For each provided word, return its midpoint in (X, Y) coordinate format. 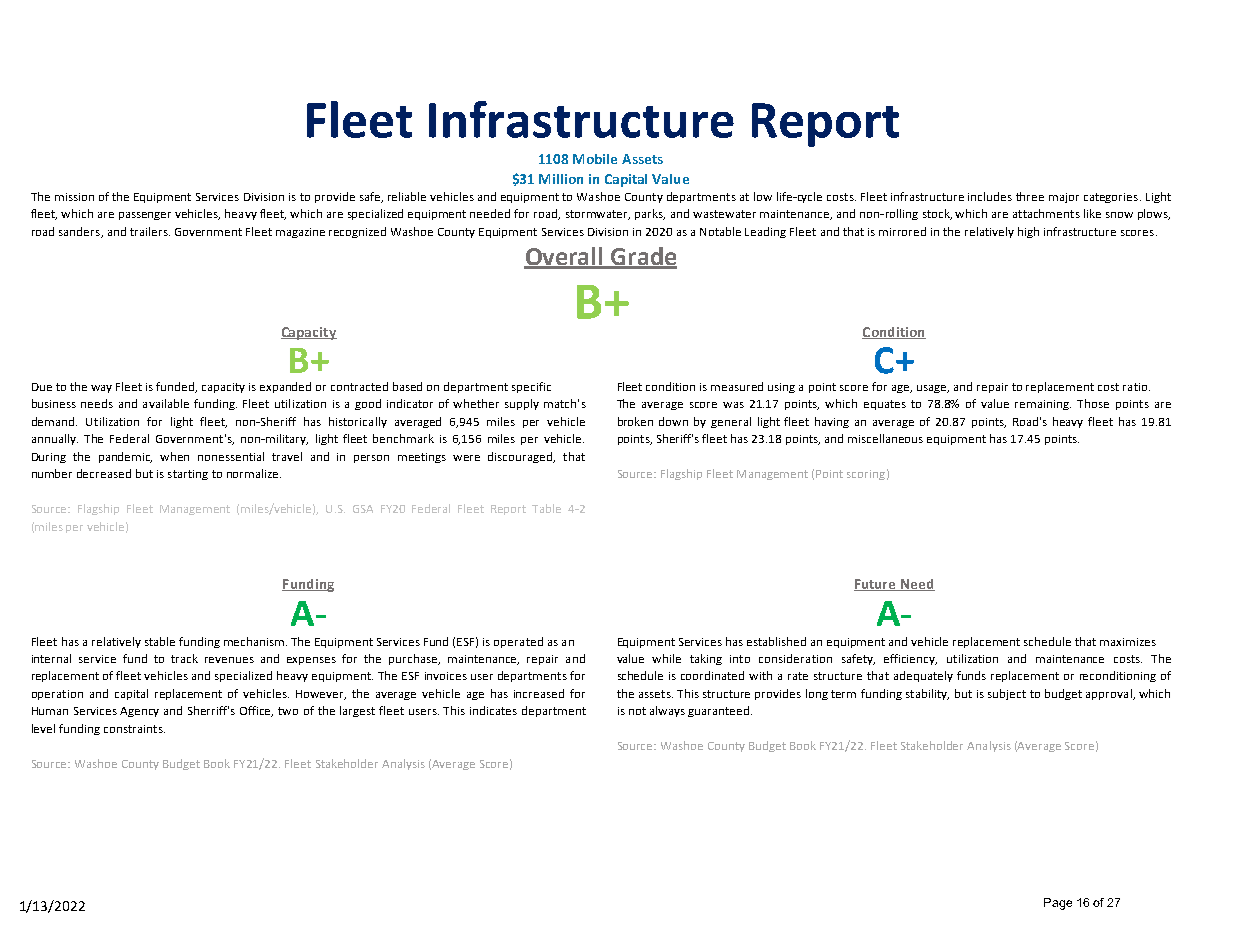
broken (635, 421)
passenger (145, 216)
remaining (1043, 405)
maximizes (1128, 642)
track (184, 658)
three (1030, 196)
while (666, 658)
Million (561, 179)
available (166, 403)
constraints (134, 729)
